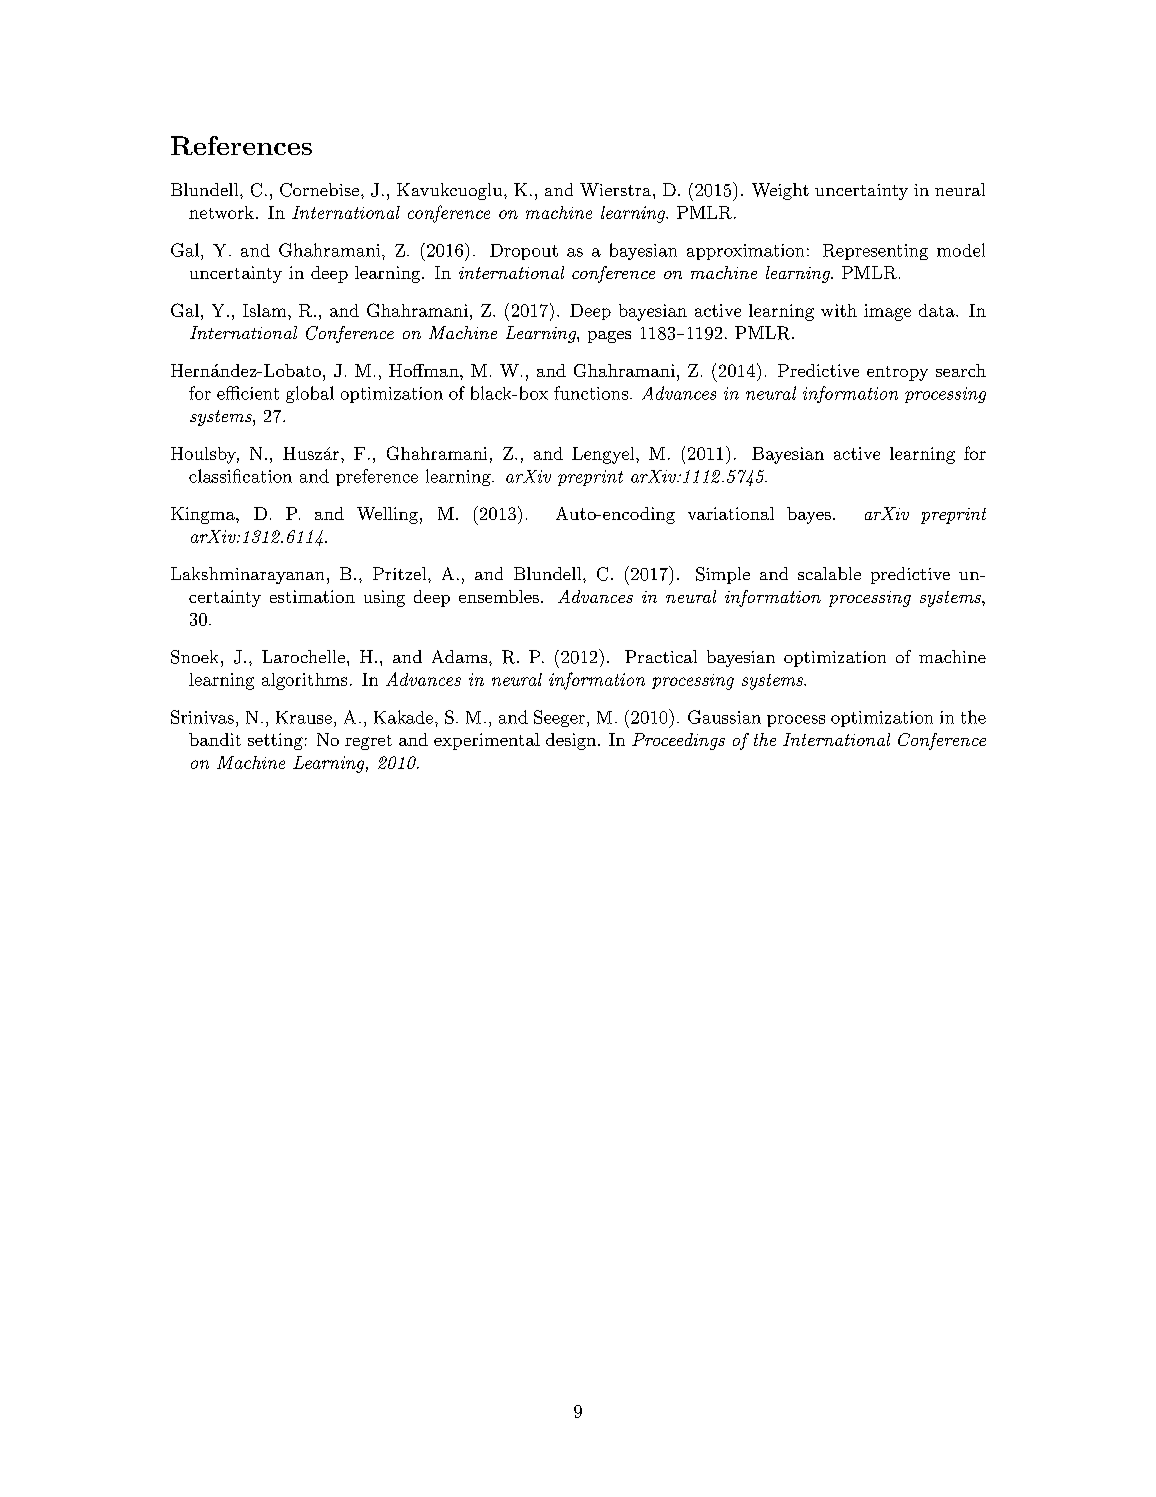 The height and width of the screenshot is (1497, 1156). What do you see at coordinates (780, 191) in the screenshot?
I see `Weight` at bounding box center [780, 191].
